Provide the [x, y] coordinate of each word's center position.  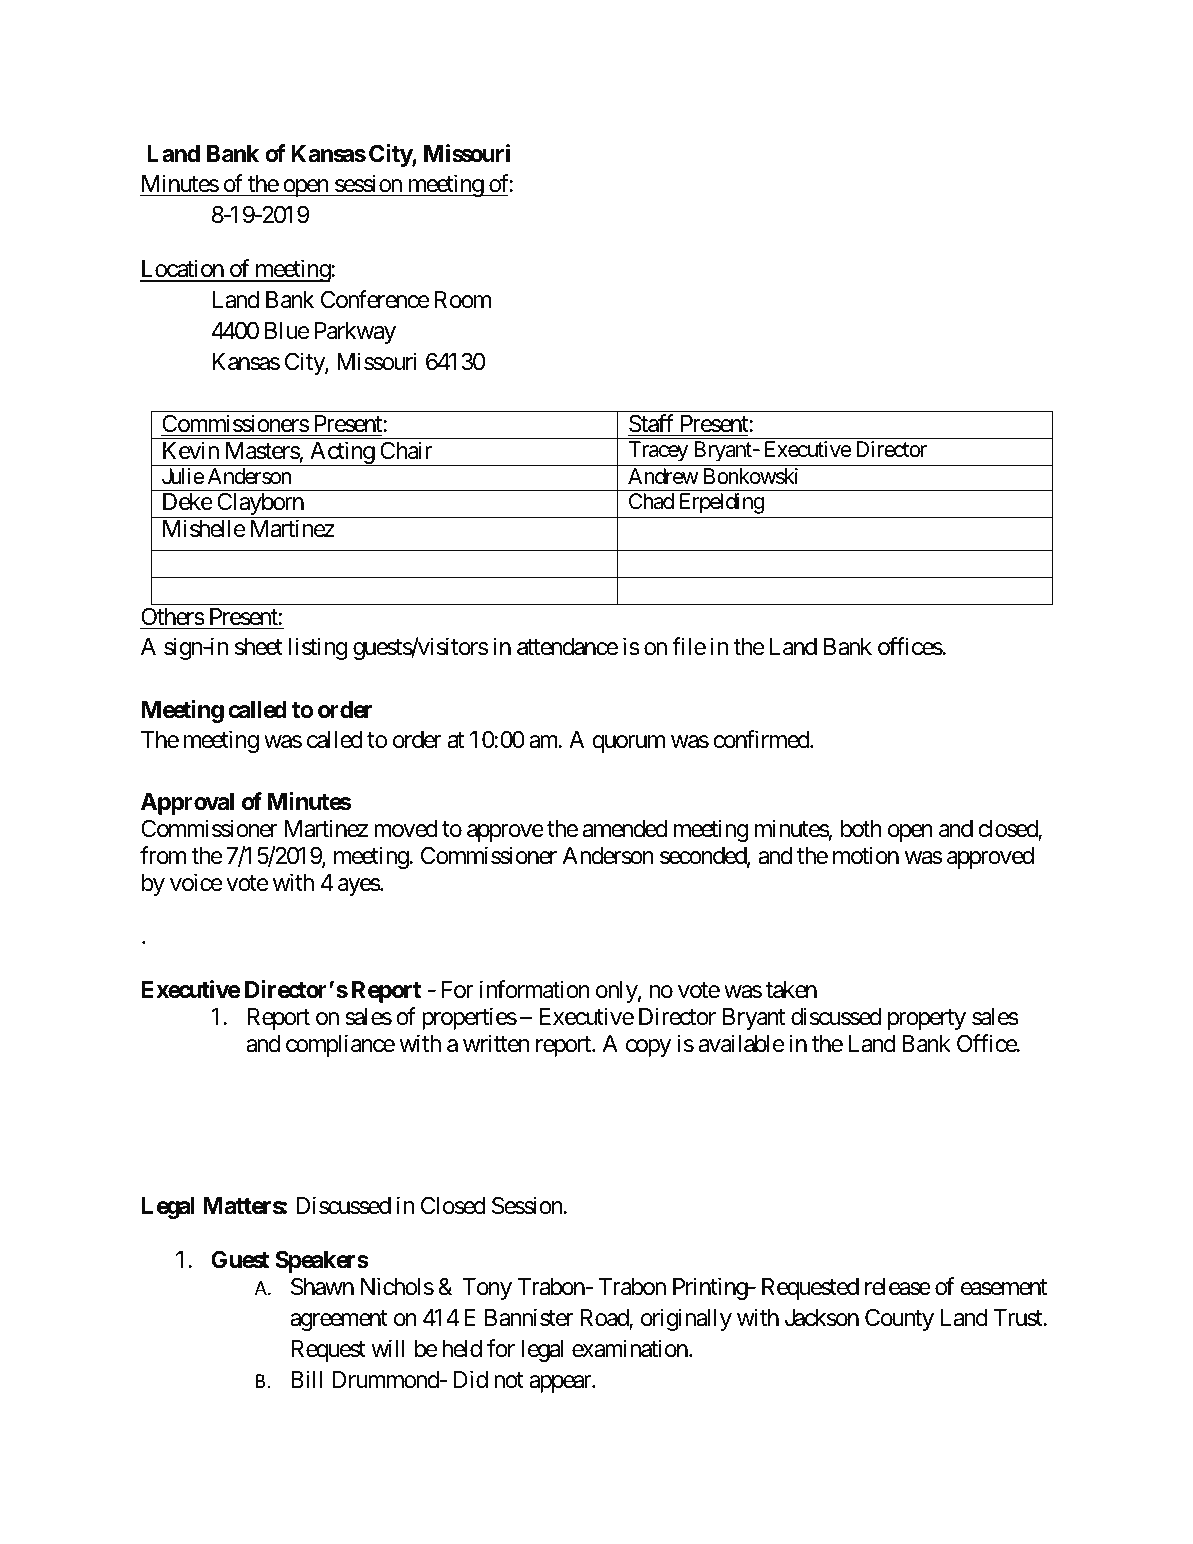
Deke [188, 502]
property [927, 1020]
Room [462, 300]
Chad [651, 501]
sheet [259, 647]
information [535, 989]
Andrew [663, 476]
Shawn [322, 1286]
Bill [306, 1379]
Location [183, 270]
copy [648, 1048]
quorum [628, 744]
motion [866, 855]
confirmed [762, 739]
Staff [651, 423]
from [163, 855]
